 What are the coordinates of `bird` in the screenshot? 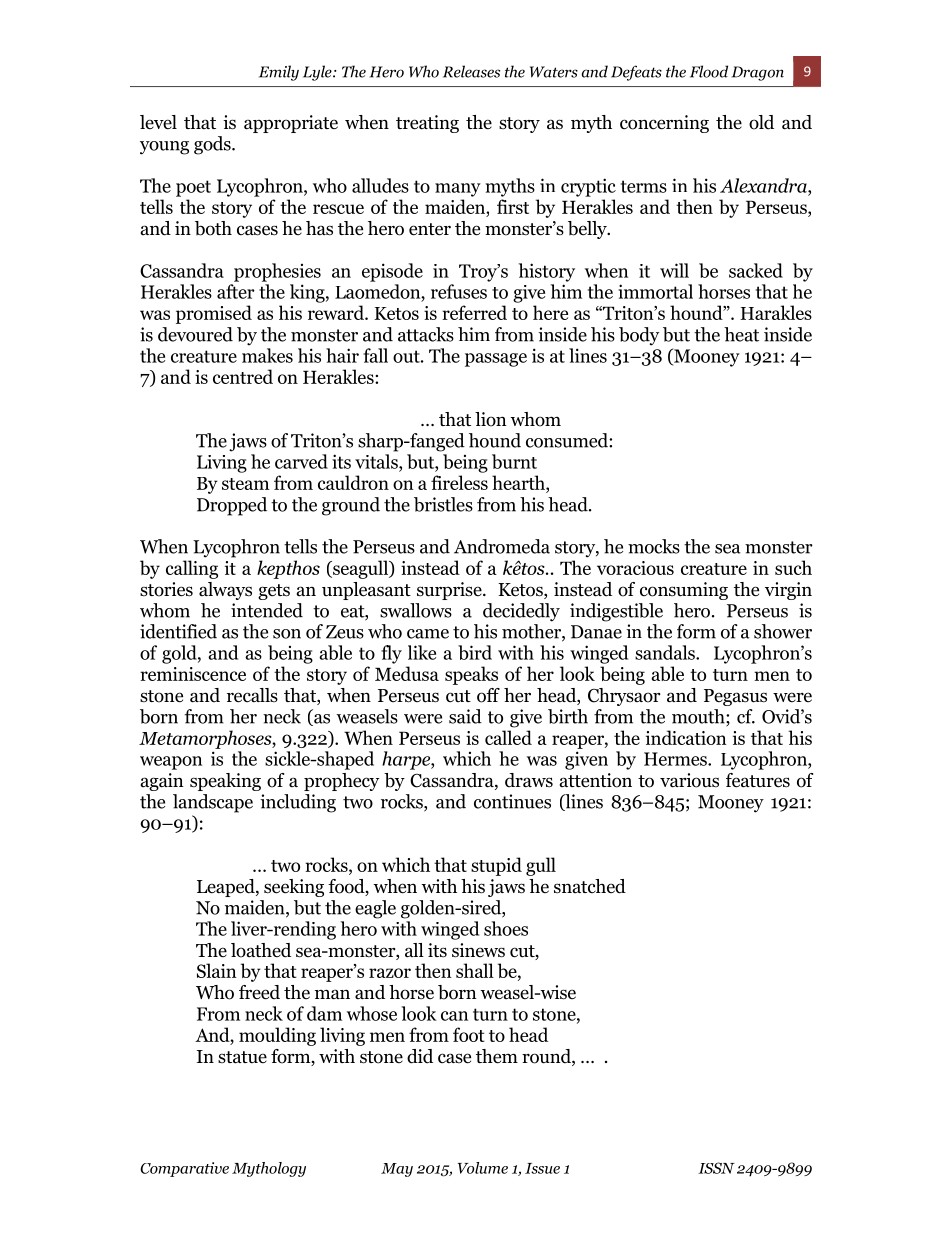 It's located at (475, 652).
